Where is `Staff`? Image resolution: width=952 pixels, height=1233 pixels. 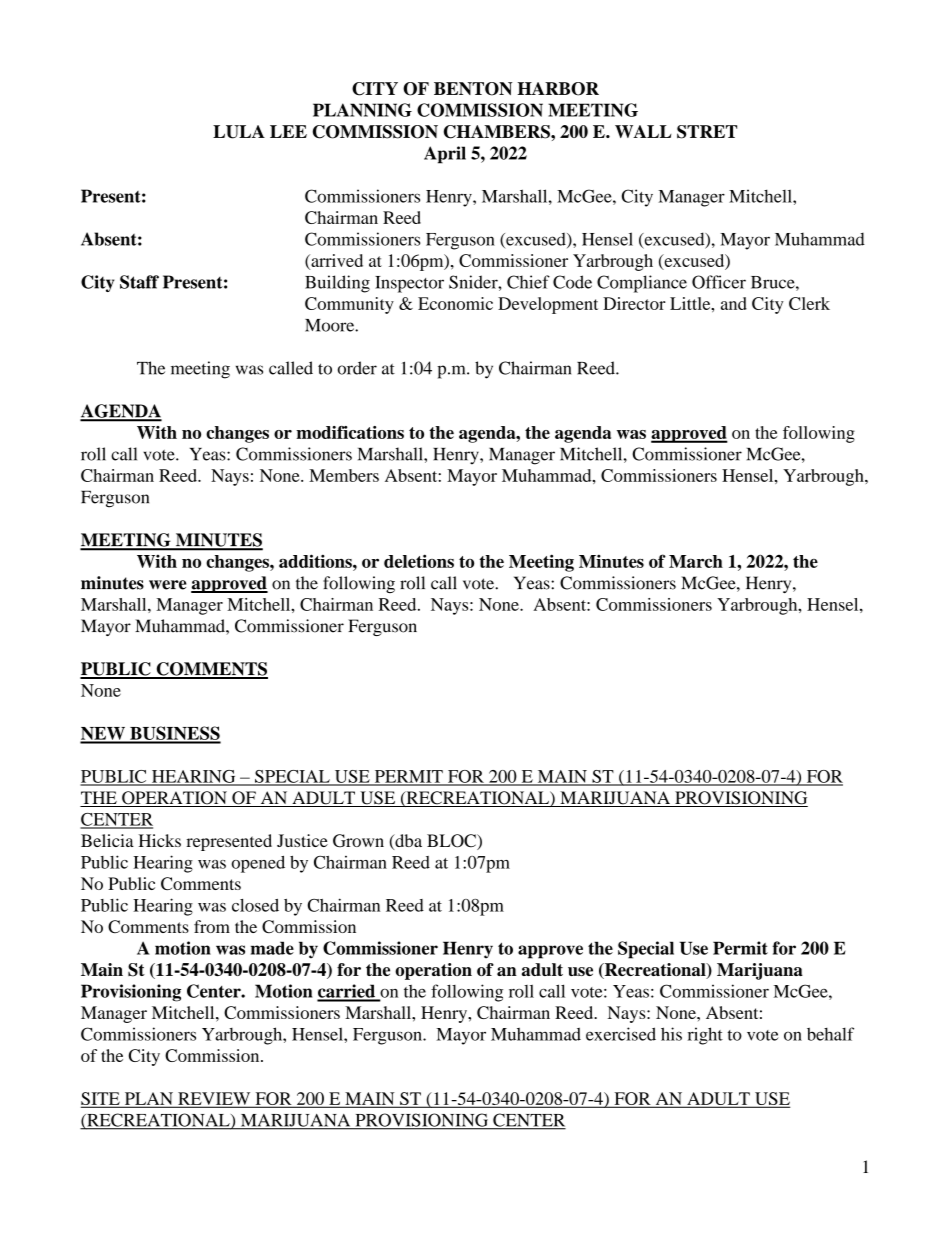 Staff is located at coordinates (139, 282).
